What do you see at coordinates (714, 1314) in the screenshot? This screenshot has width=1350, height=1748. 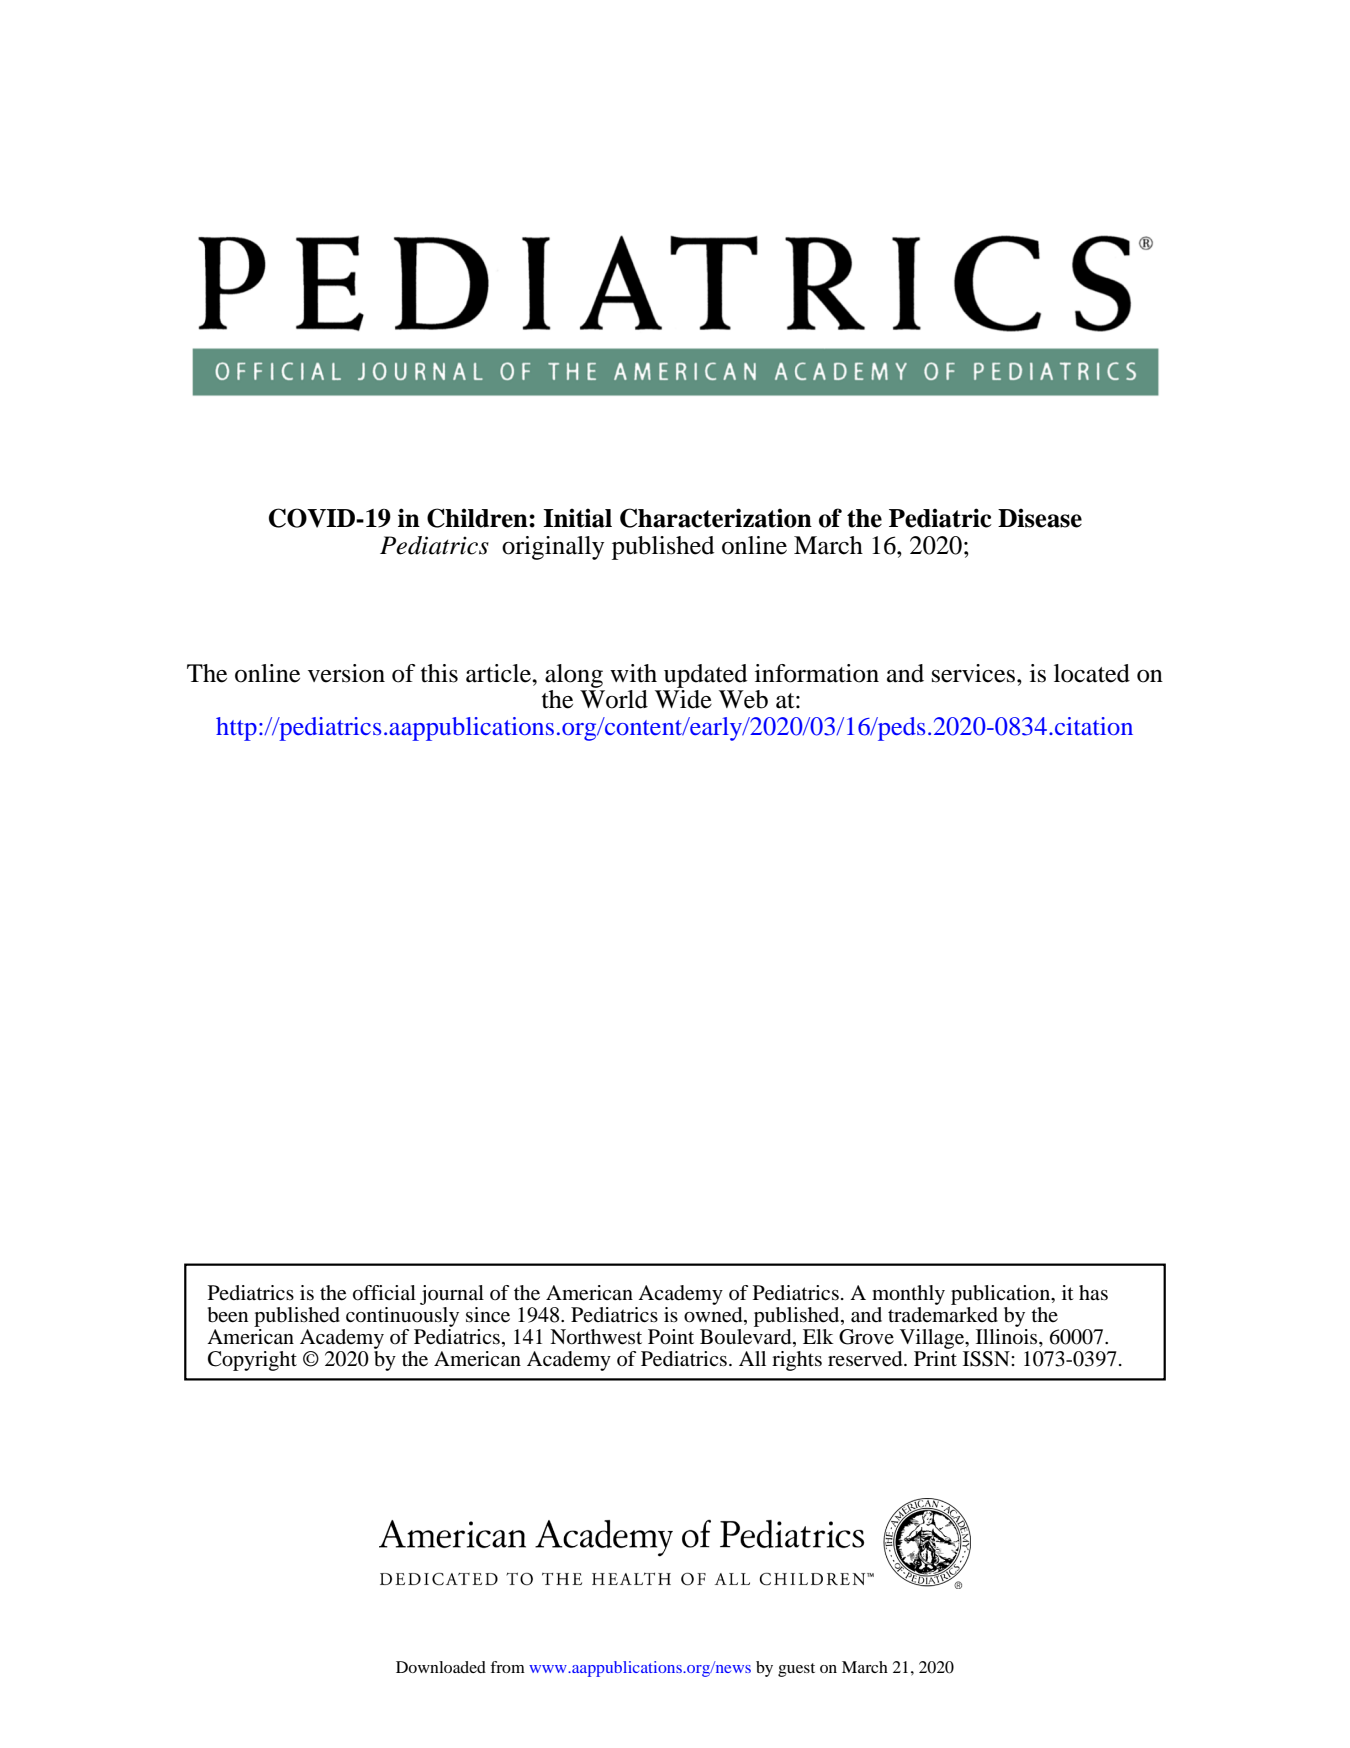 I see `owned` at bounding box center [714, 1314].
